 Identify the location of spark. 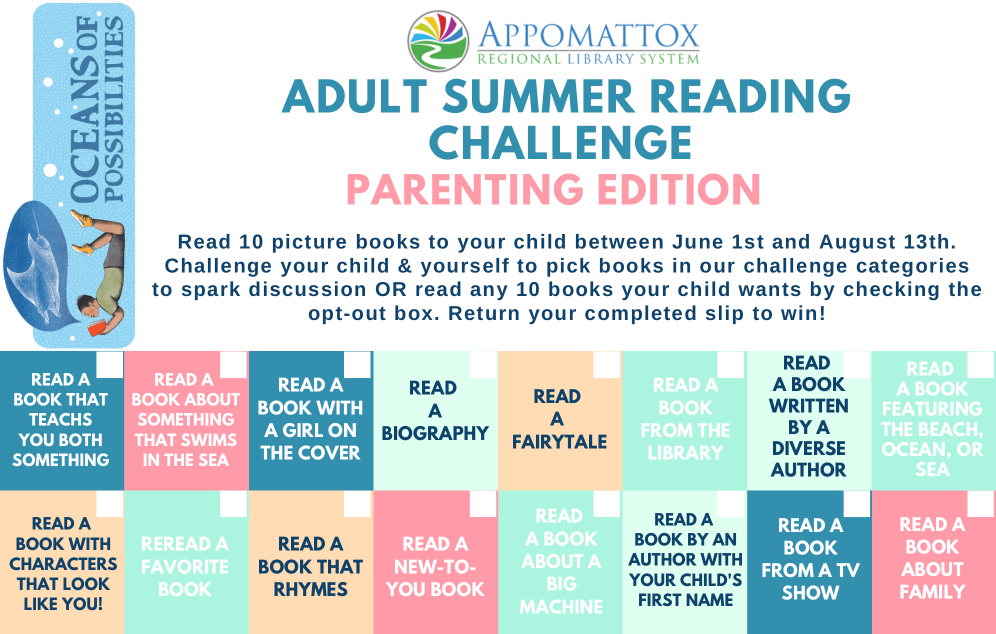
(211, 290).
